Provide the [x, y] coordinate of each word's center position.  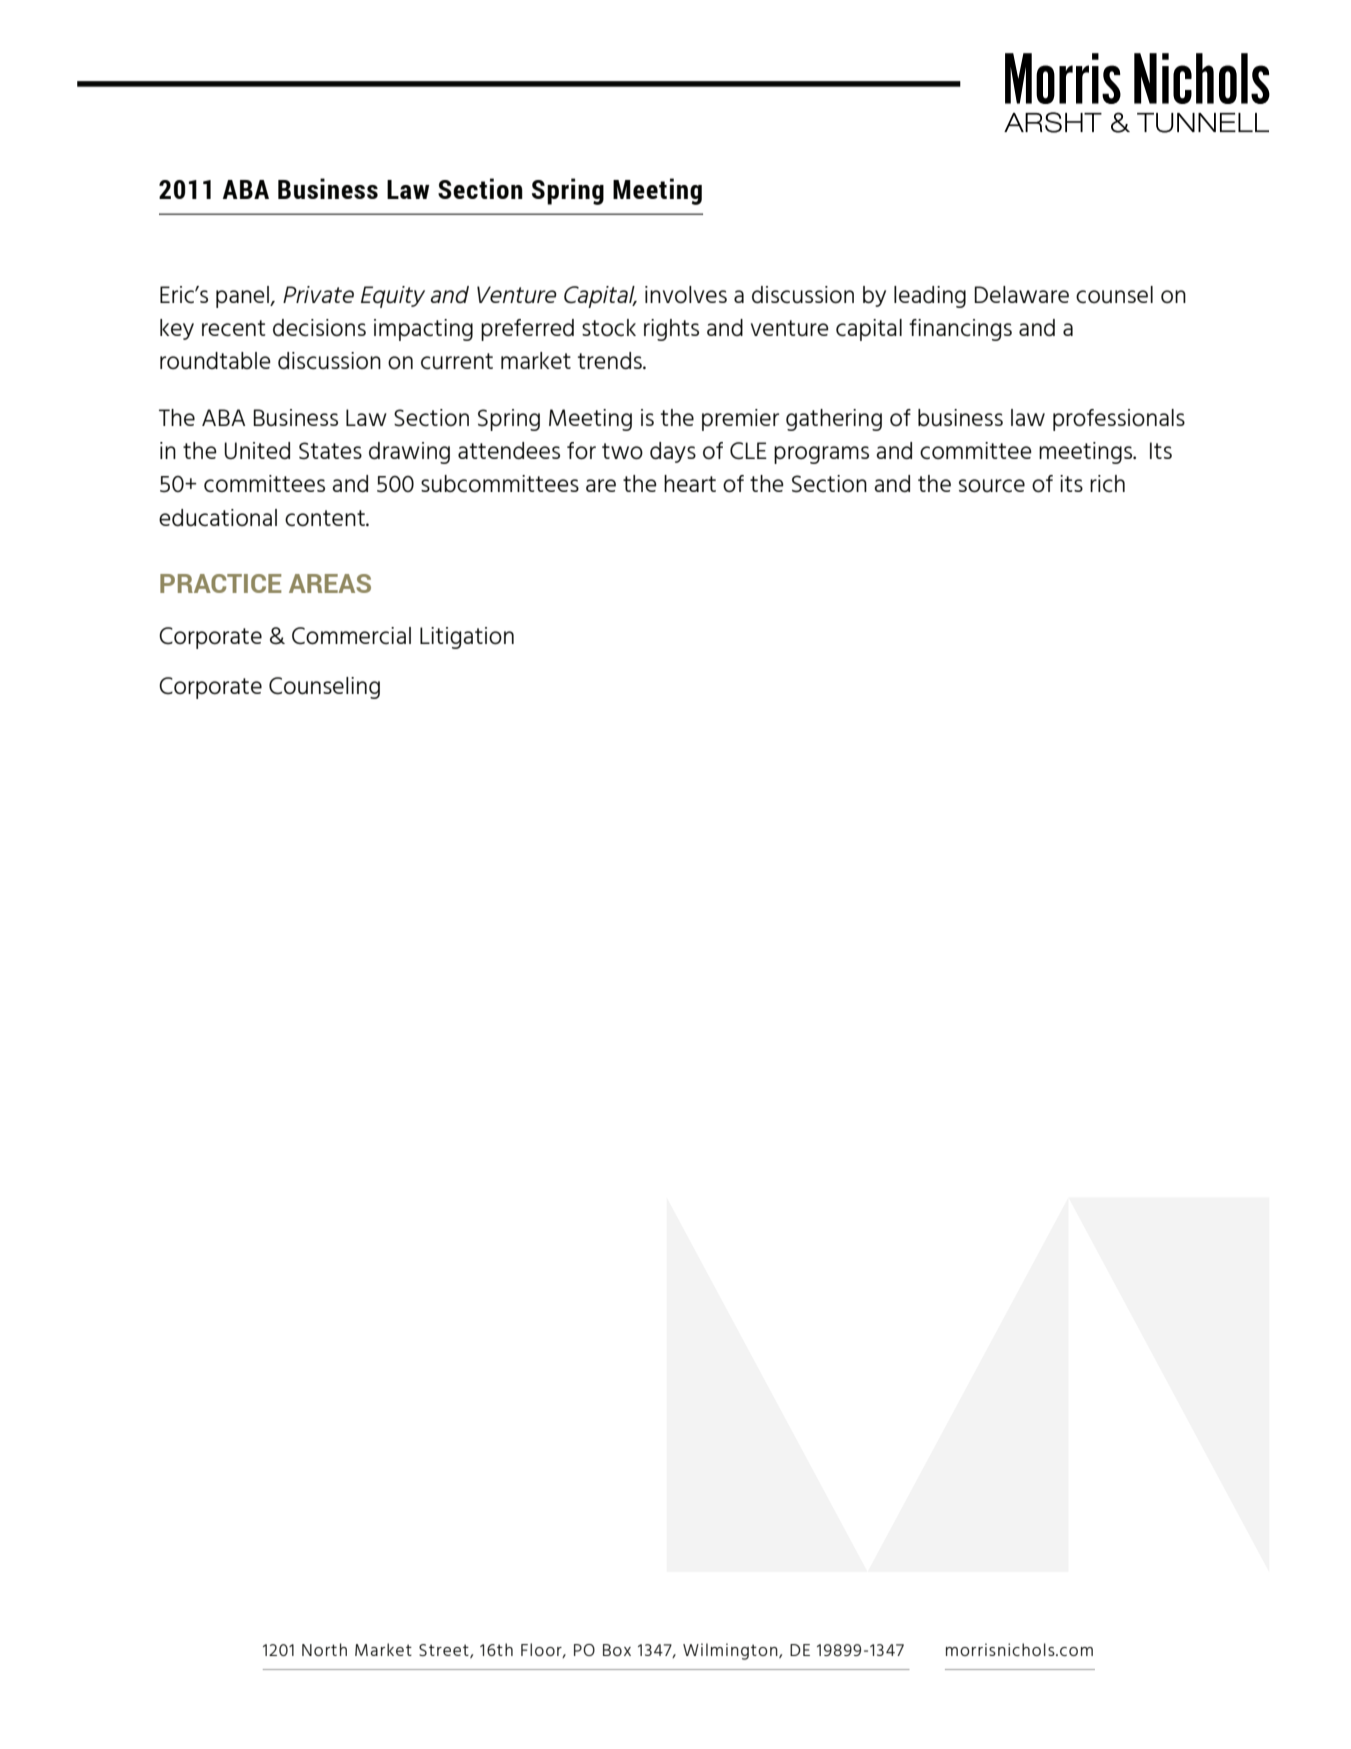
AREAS [330, 583]
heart [690, 483]
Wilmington [731, 1651]
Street [445, 1651]
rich [1107, 483]
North [324, 1649]
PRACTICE [221, 583]
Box [617, 1650]
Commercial [351, 636]
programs [821, 455]
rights [671, 330]
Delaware [1022, 294]
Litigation [467, 638]
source [992, 485]
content [326, 518]
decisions [319, 327]
